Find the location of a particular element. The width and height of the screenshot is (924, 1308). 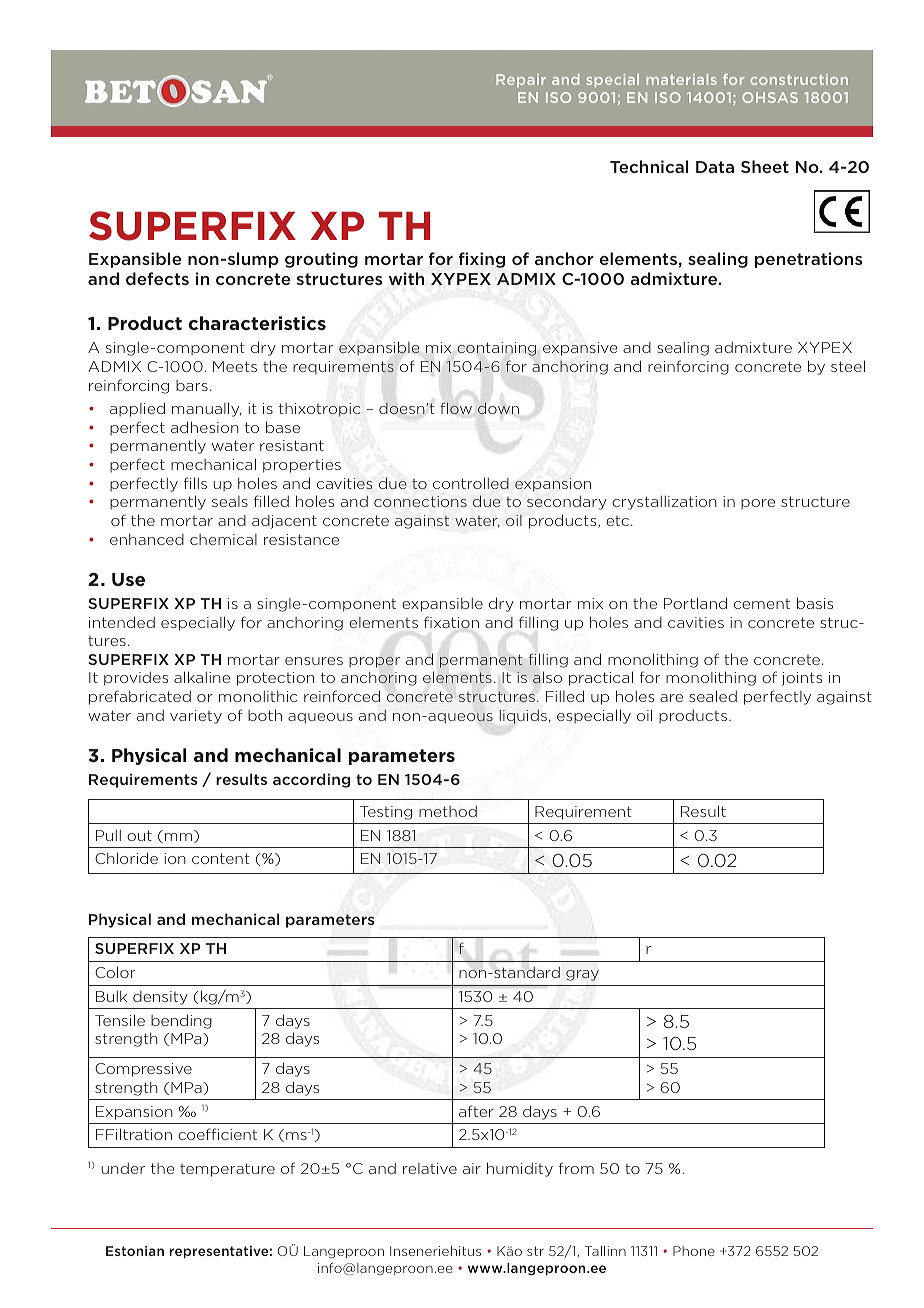

Repair is located at coordinates (521, 80).
